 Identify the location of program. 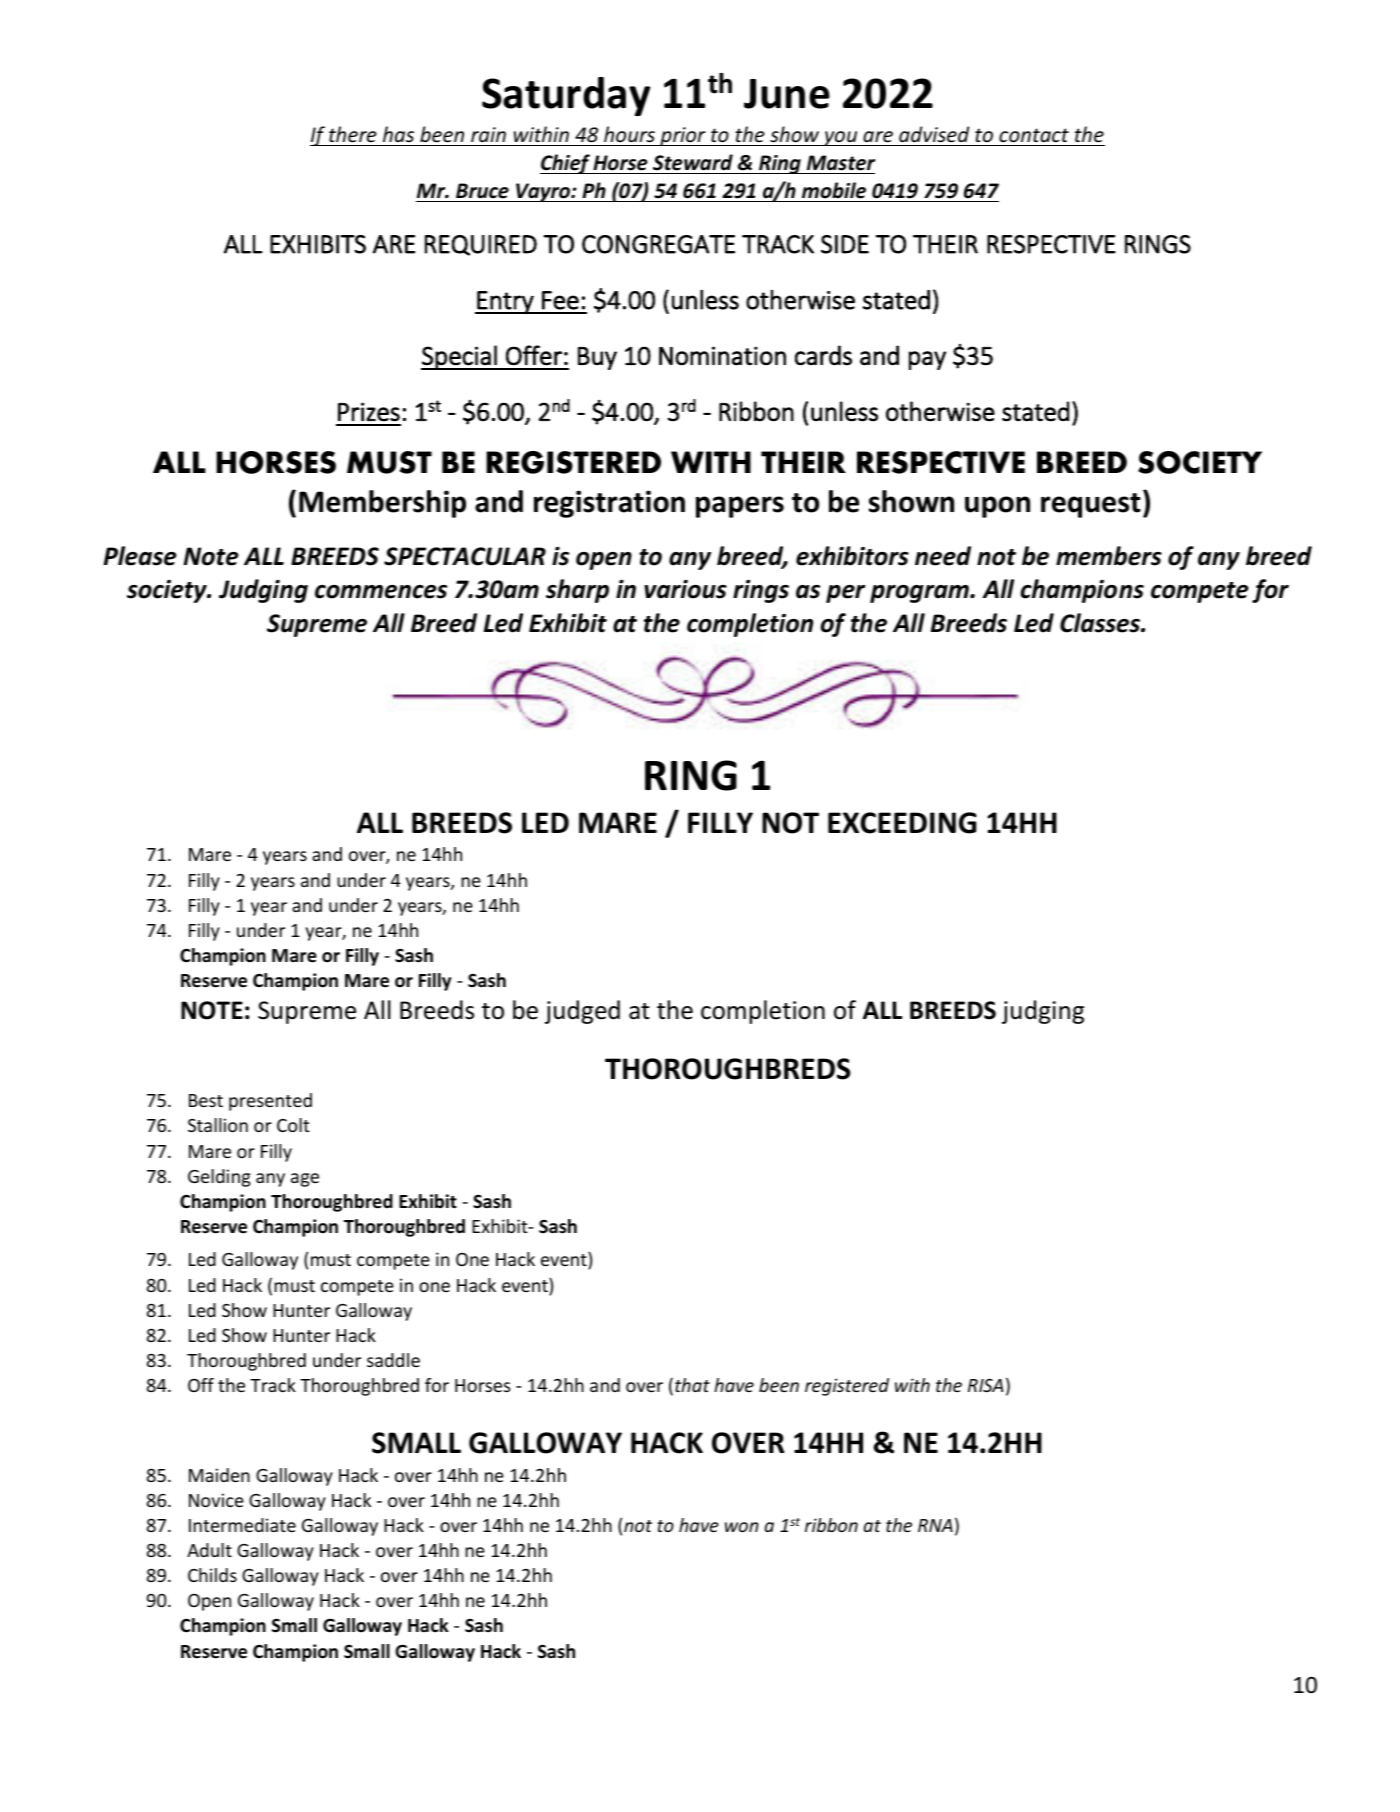
(920, 594).
